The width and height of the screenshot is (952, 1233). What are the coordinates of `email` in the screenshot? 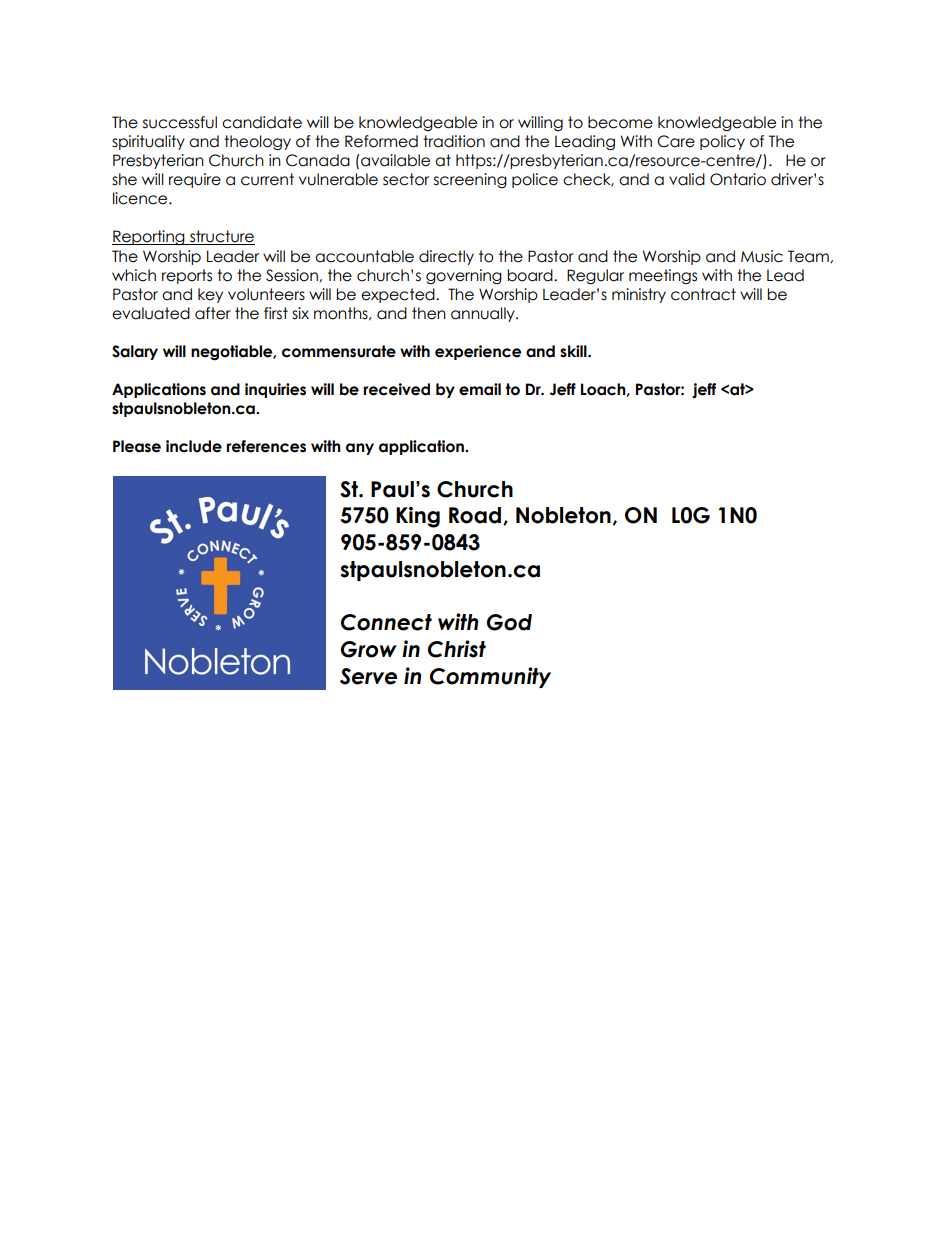 It's located at (480, 389).
